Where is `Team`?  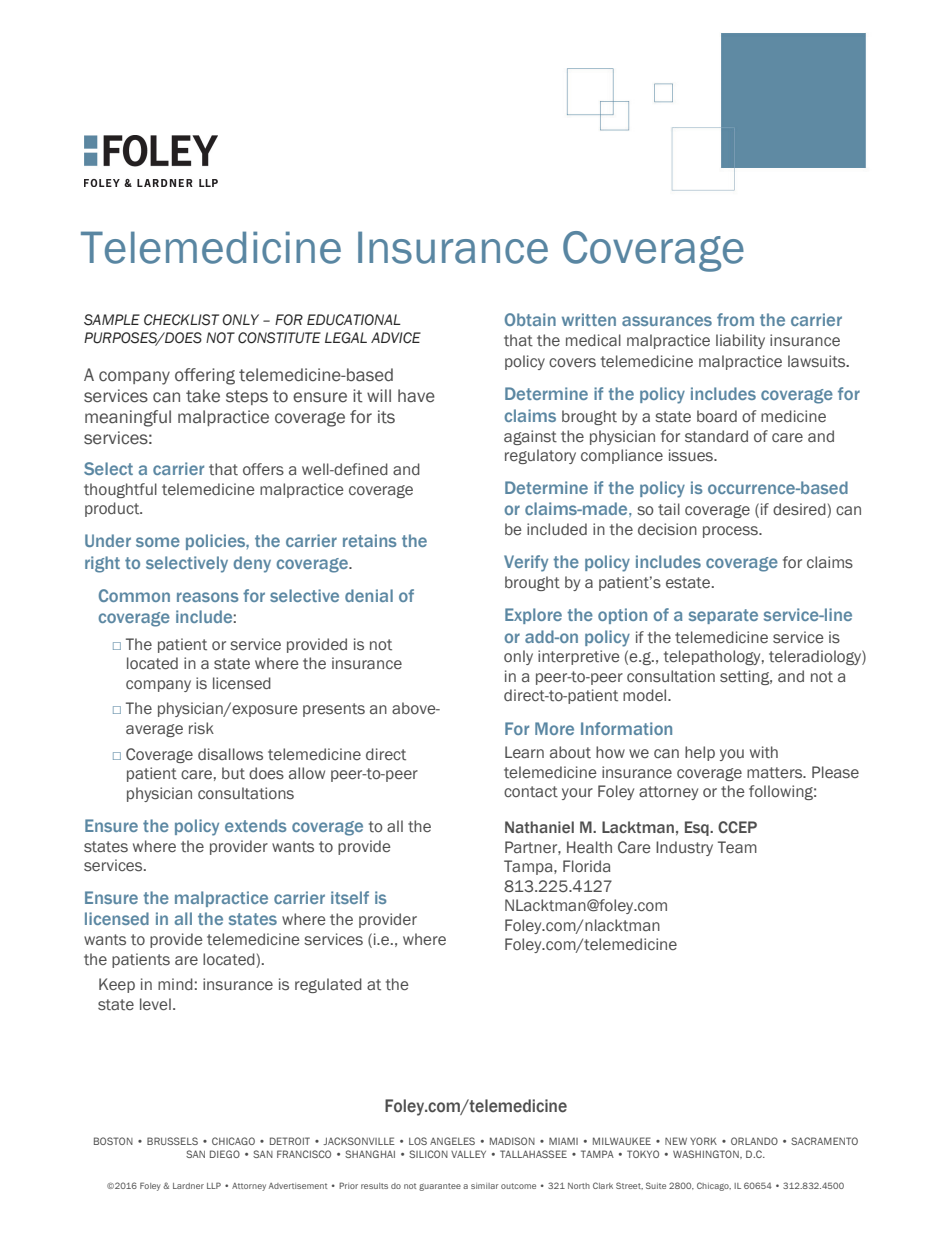
Team is located at coordinates (737, 847).
